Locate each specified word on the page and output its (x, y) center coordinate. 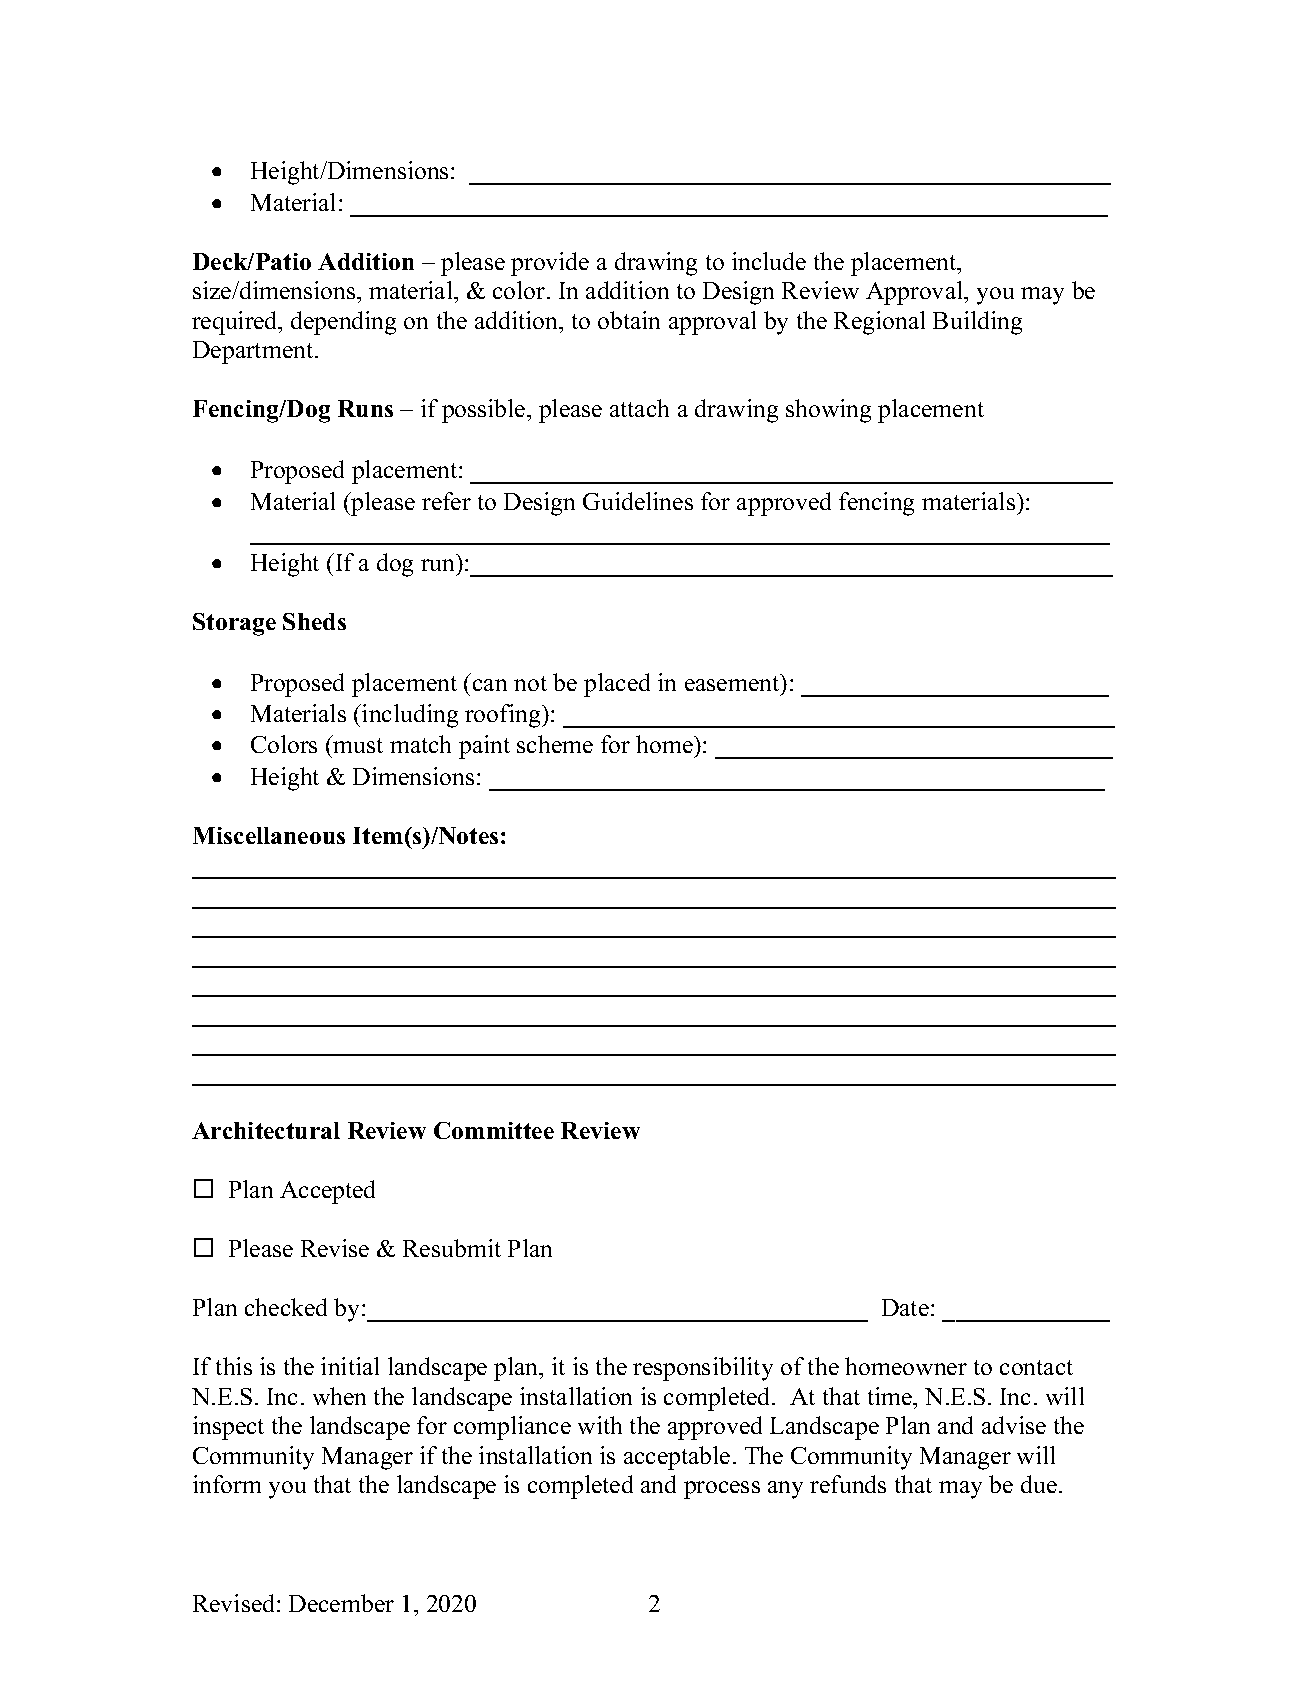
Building (977, 323)
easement (733, 682)
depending (343, 323)
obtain (629, 320)
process (722, 1490)
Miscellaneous (269, 835)
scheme (555, 744)
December (341, 1603)
